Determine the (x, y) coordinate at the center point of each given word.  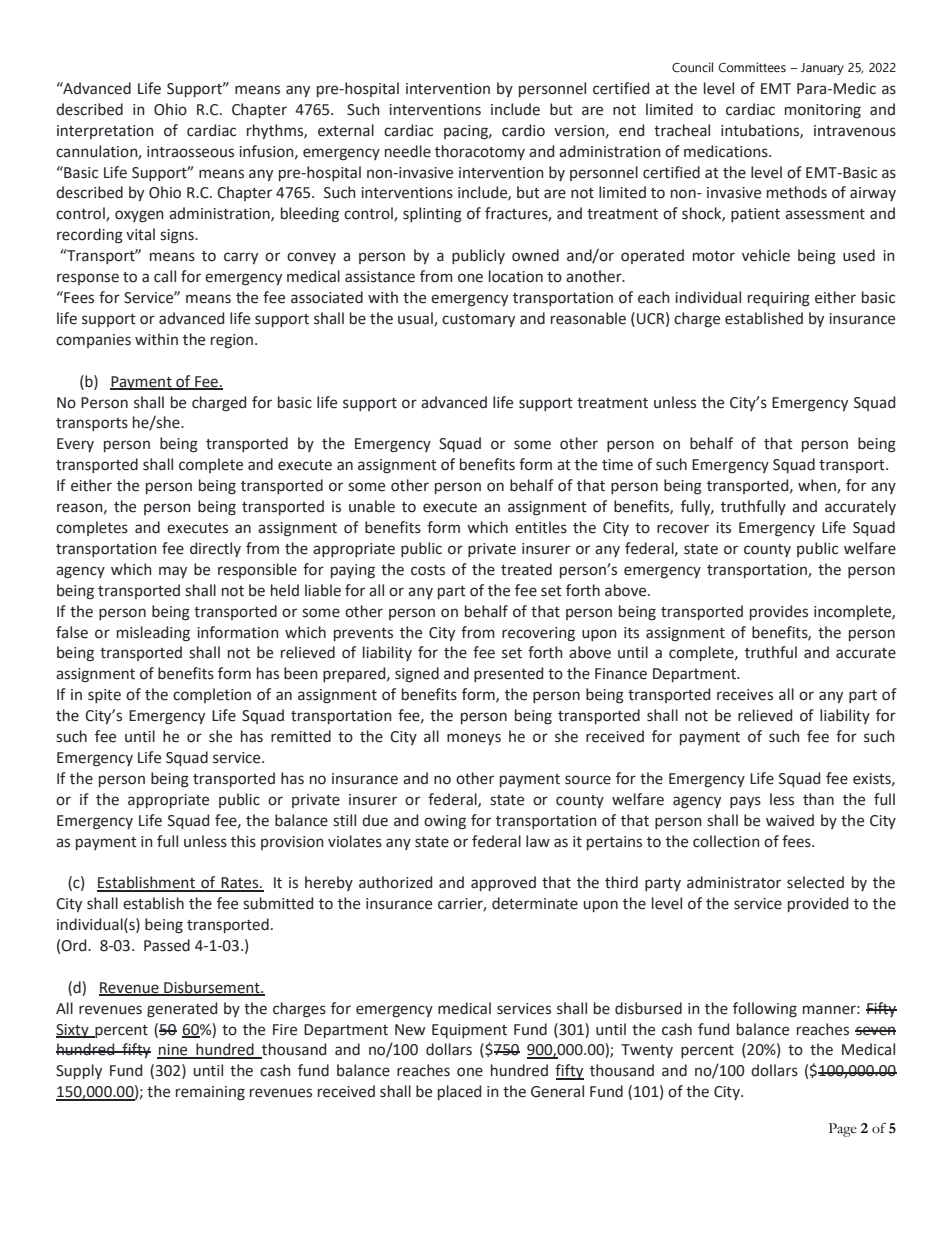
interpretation (105, 132)
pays (745, 802)
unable (372, 506)
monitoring (823, 111)
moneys (474, 739)
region (232, 341)
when (818, 486)
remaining (210, 1093)
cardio (523, 130)
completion (212, 695)
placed (459, 1092)
